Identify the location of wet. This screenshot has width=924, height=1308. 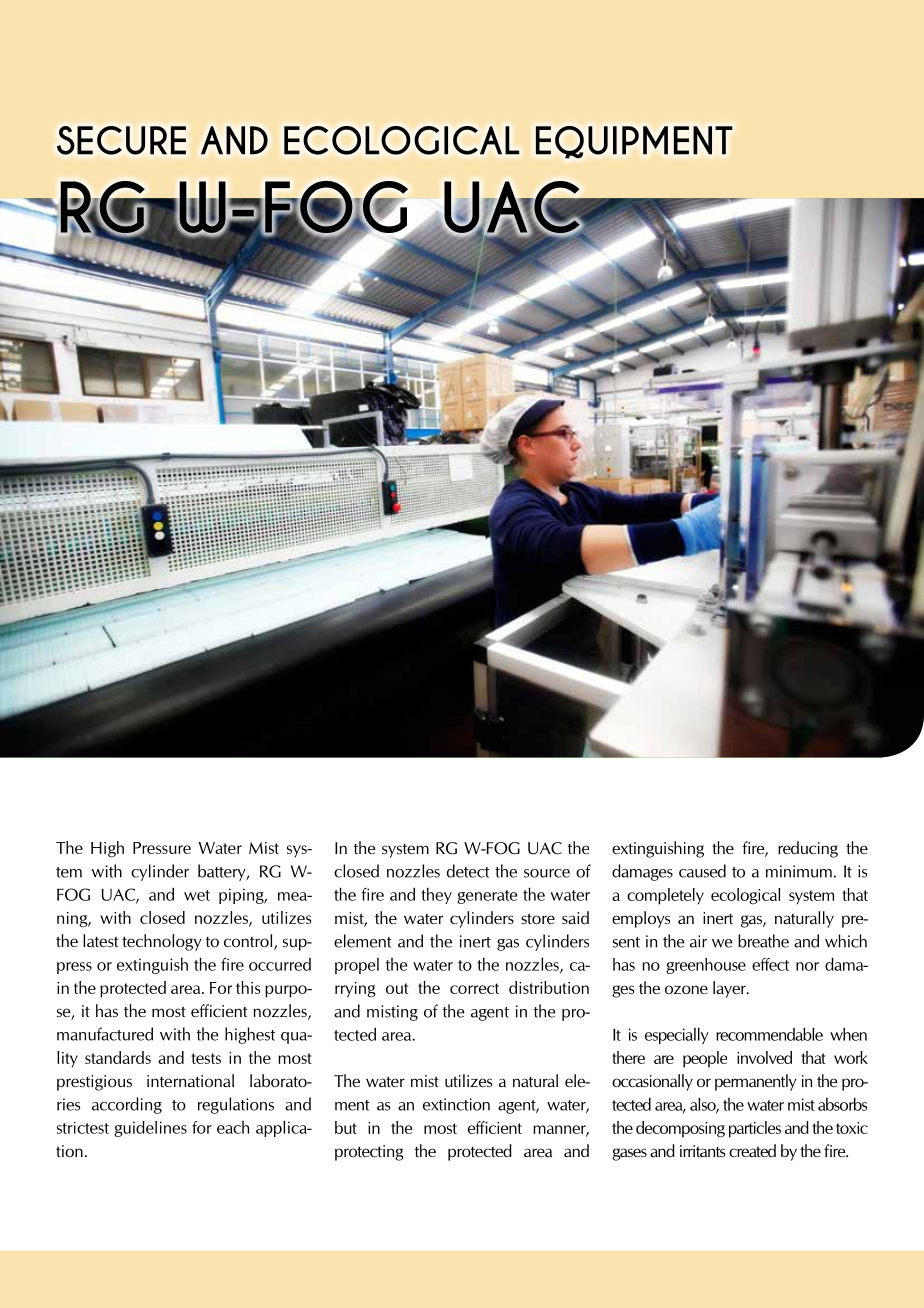
(197, 895).
